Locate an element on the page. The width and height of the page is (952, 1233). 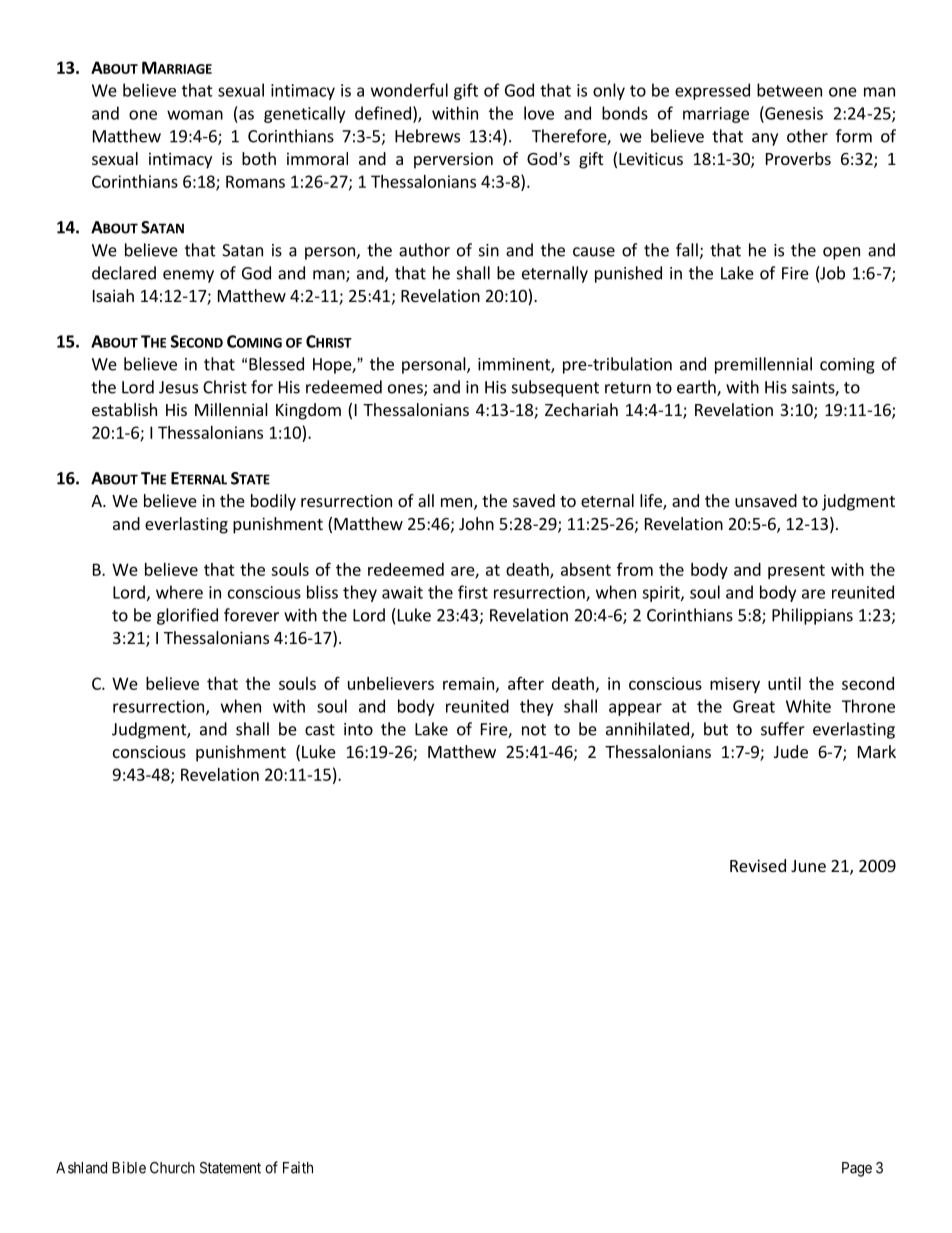
first is located at coordinates (473, 592).
